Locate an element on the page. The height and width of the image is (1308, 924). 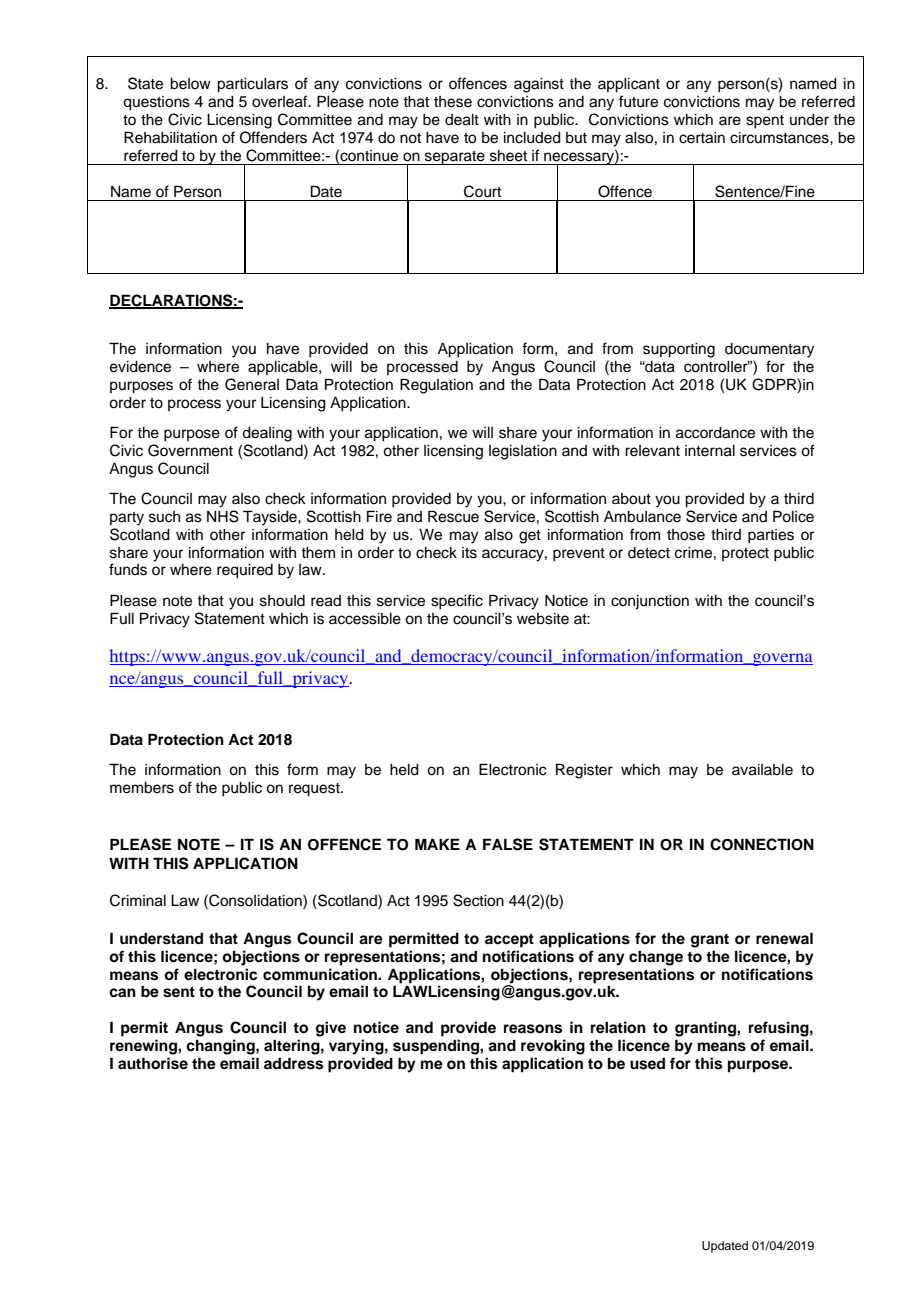
required is located at coordinates (245, 571).
